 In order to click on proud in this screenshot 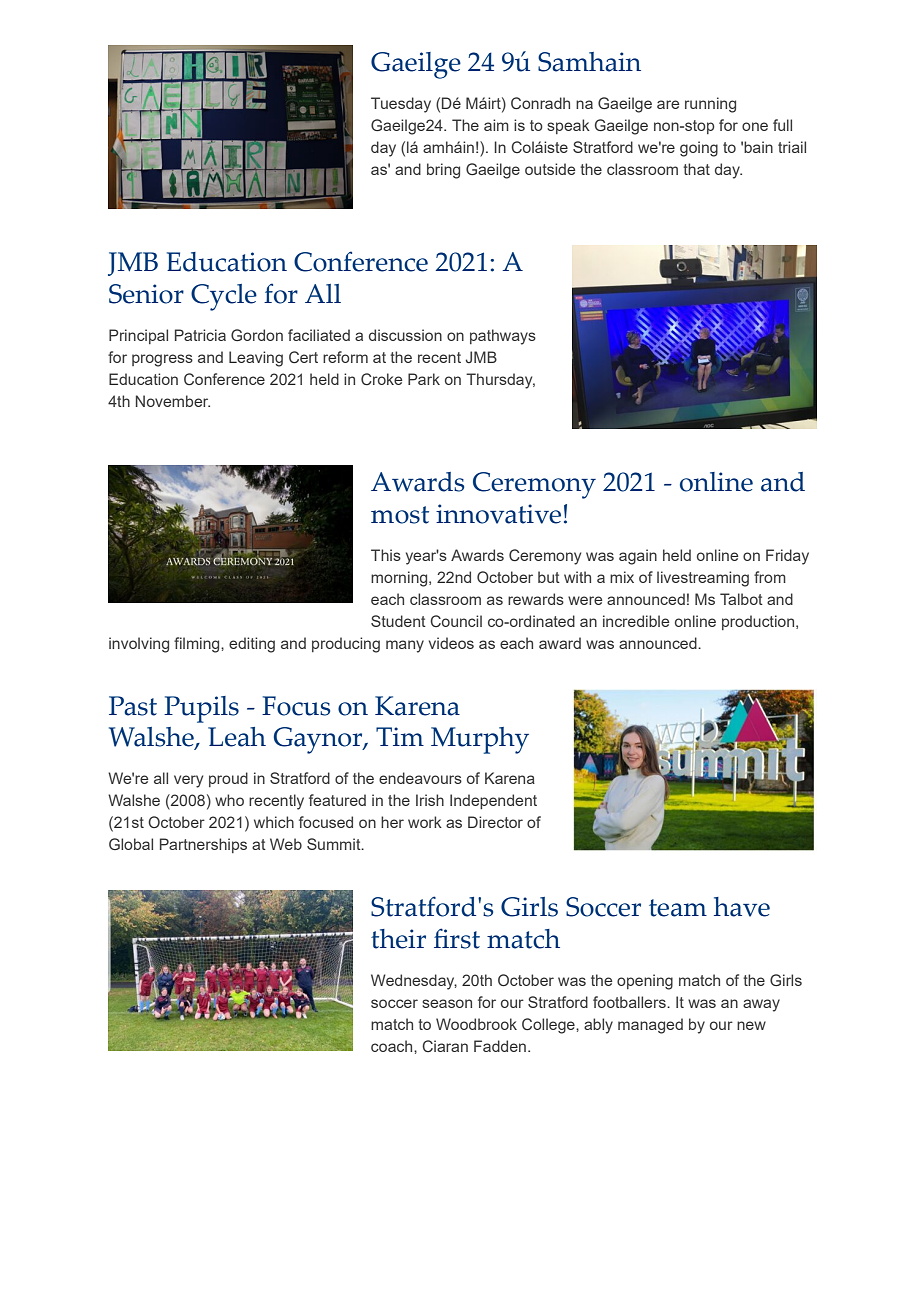, I will do `click(228, 779)`.
